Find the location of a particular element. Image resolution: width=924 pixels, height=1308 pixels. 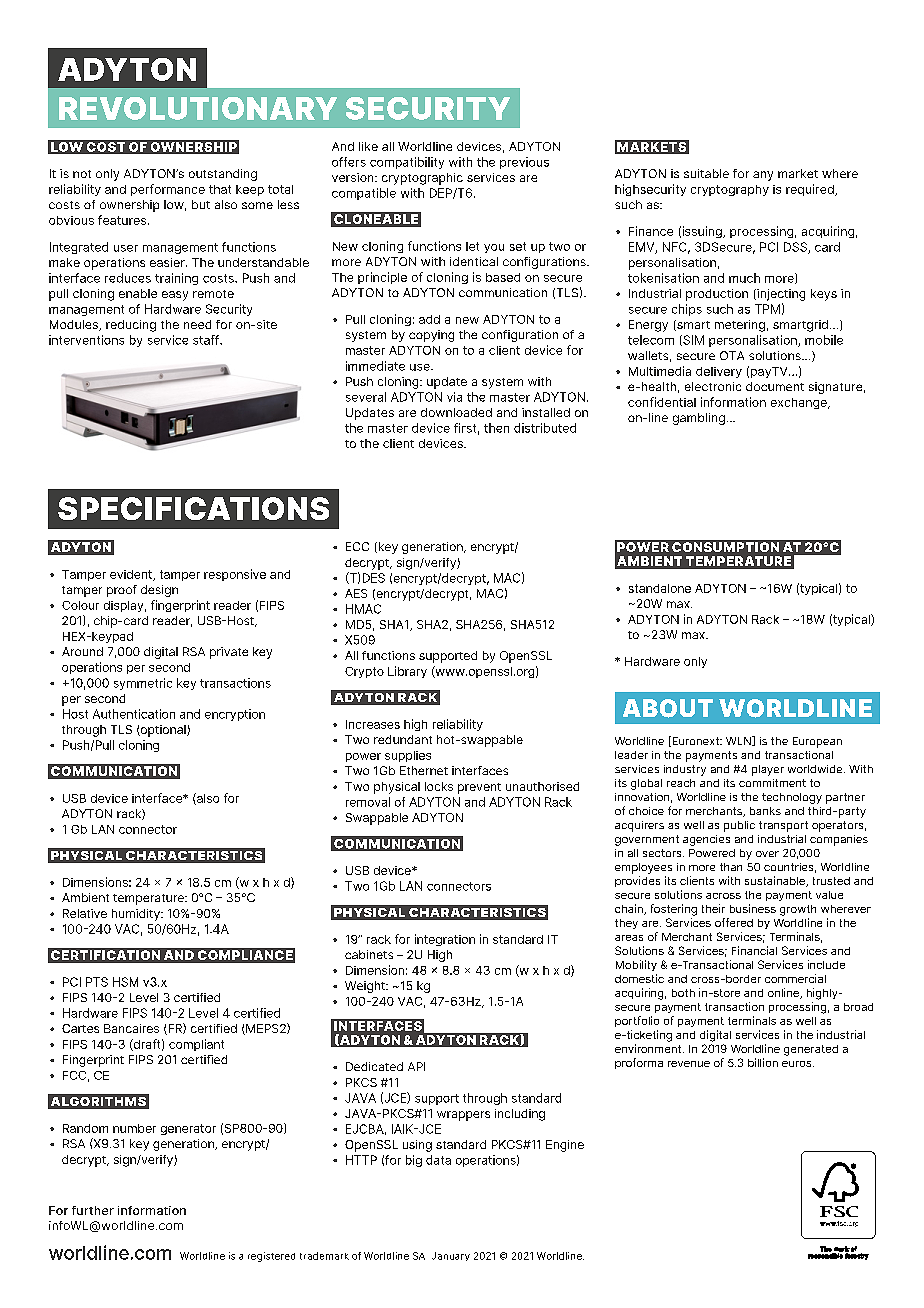

staff is located at coordinates (207, 340).
